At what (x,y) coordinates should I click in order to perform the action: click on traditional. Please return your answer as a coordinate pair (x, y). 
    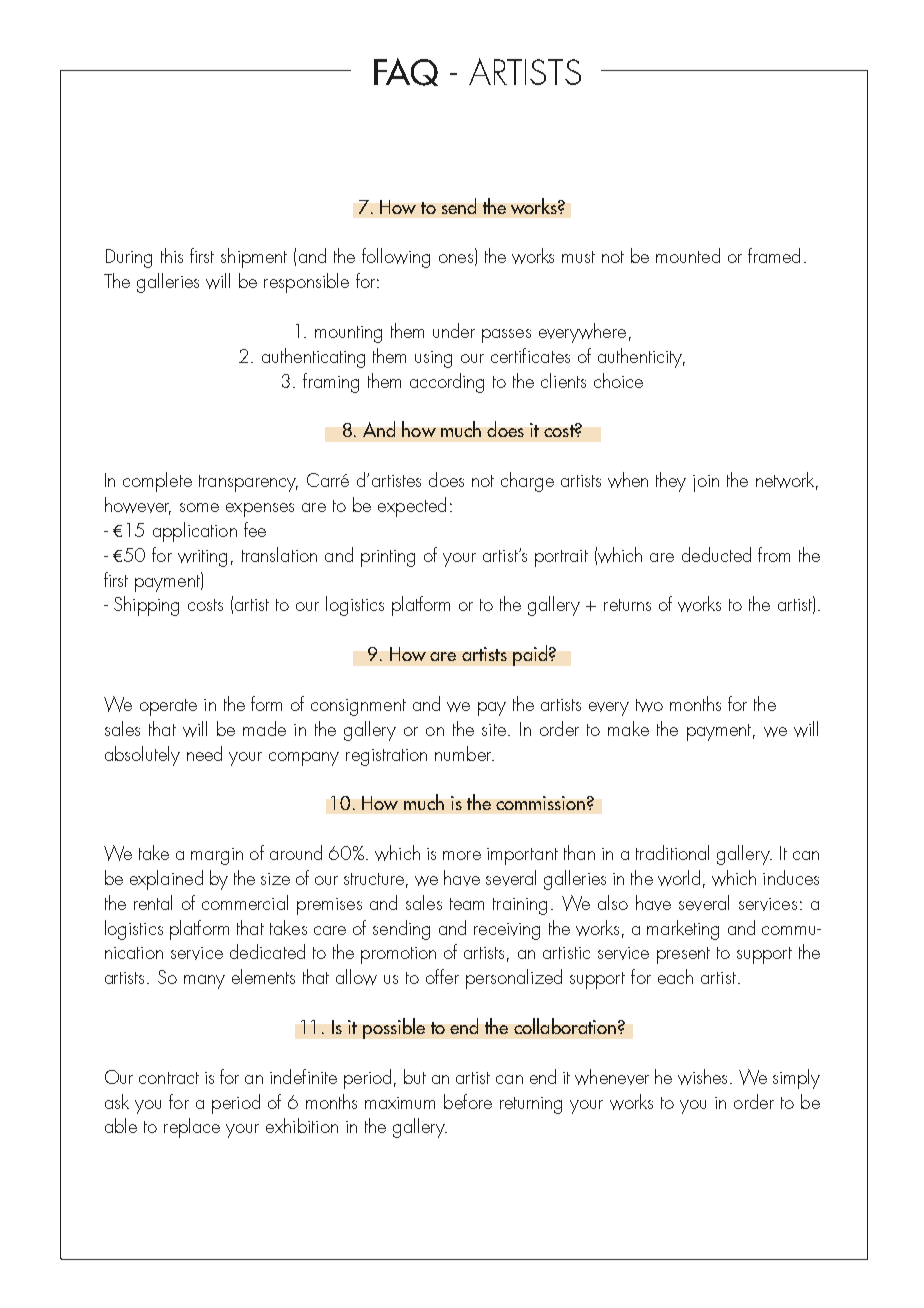
    Looking at the image, I should click on (672, 852).
